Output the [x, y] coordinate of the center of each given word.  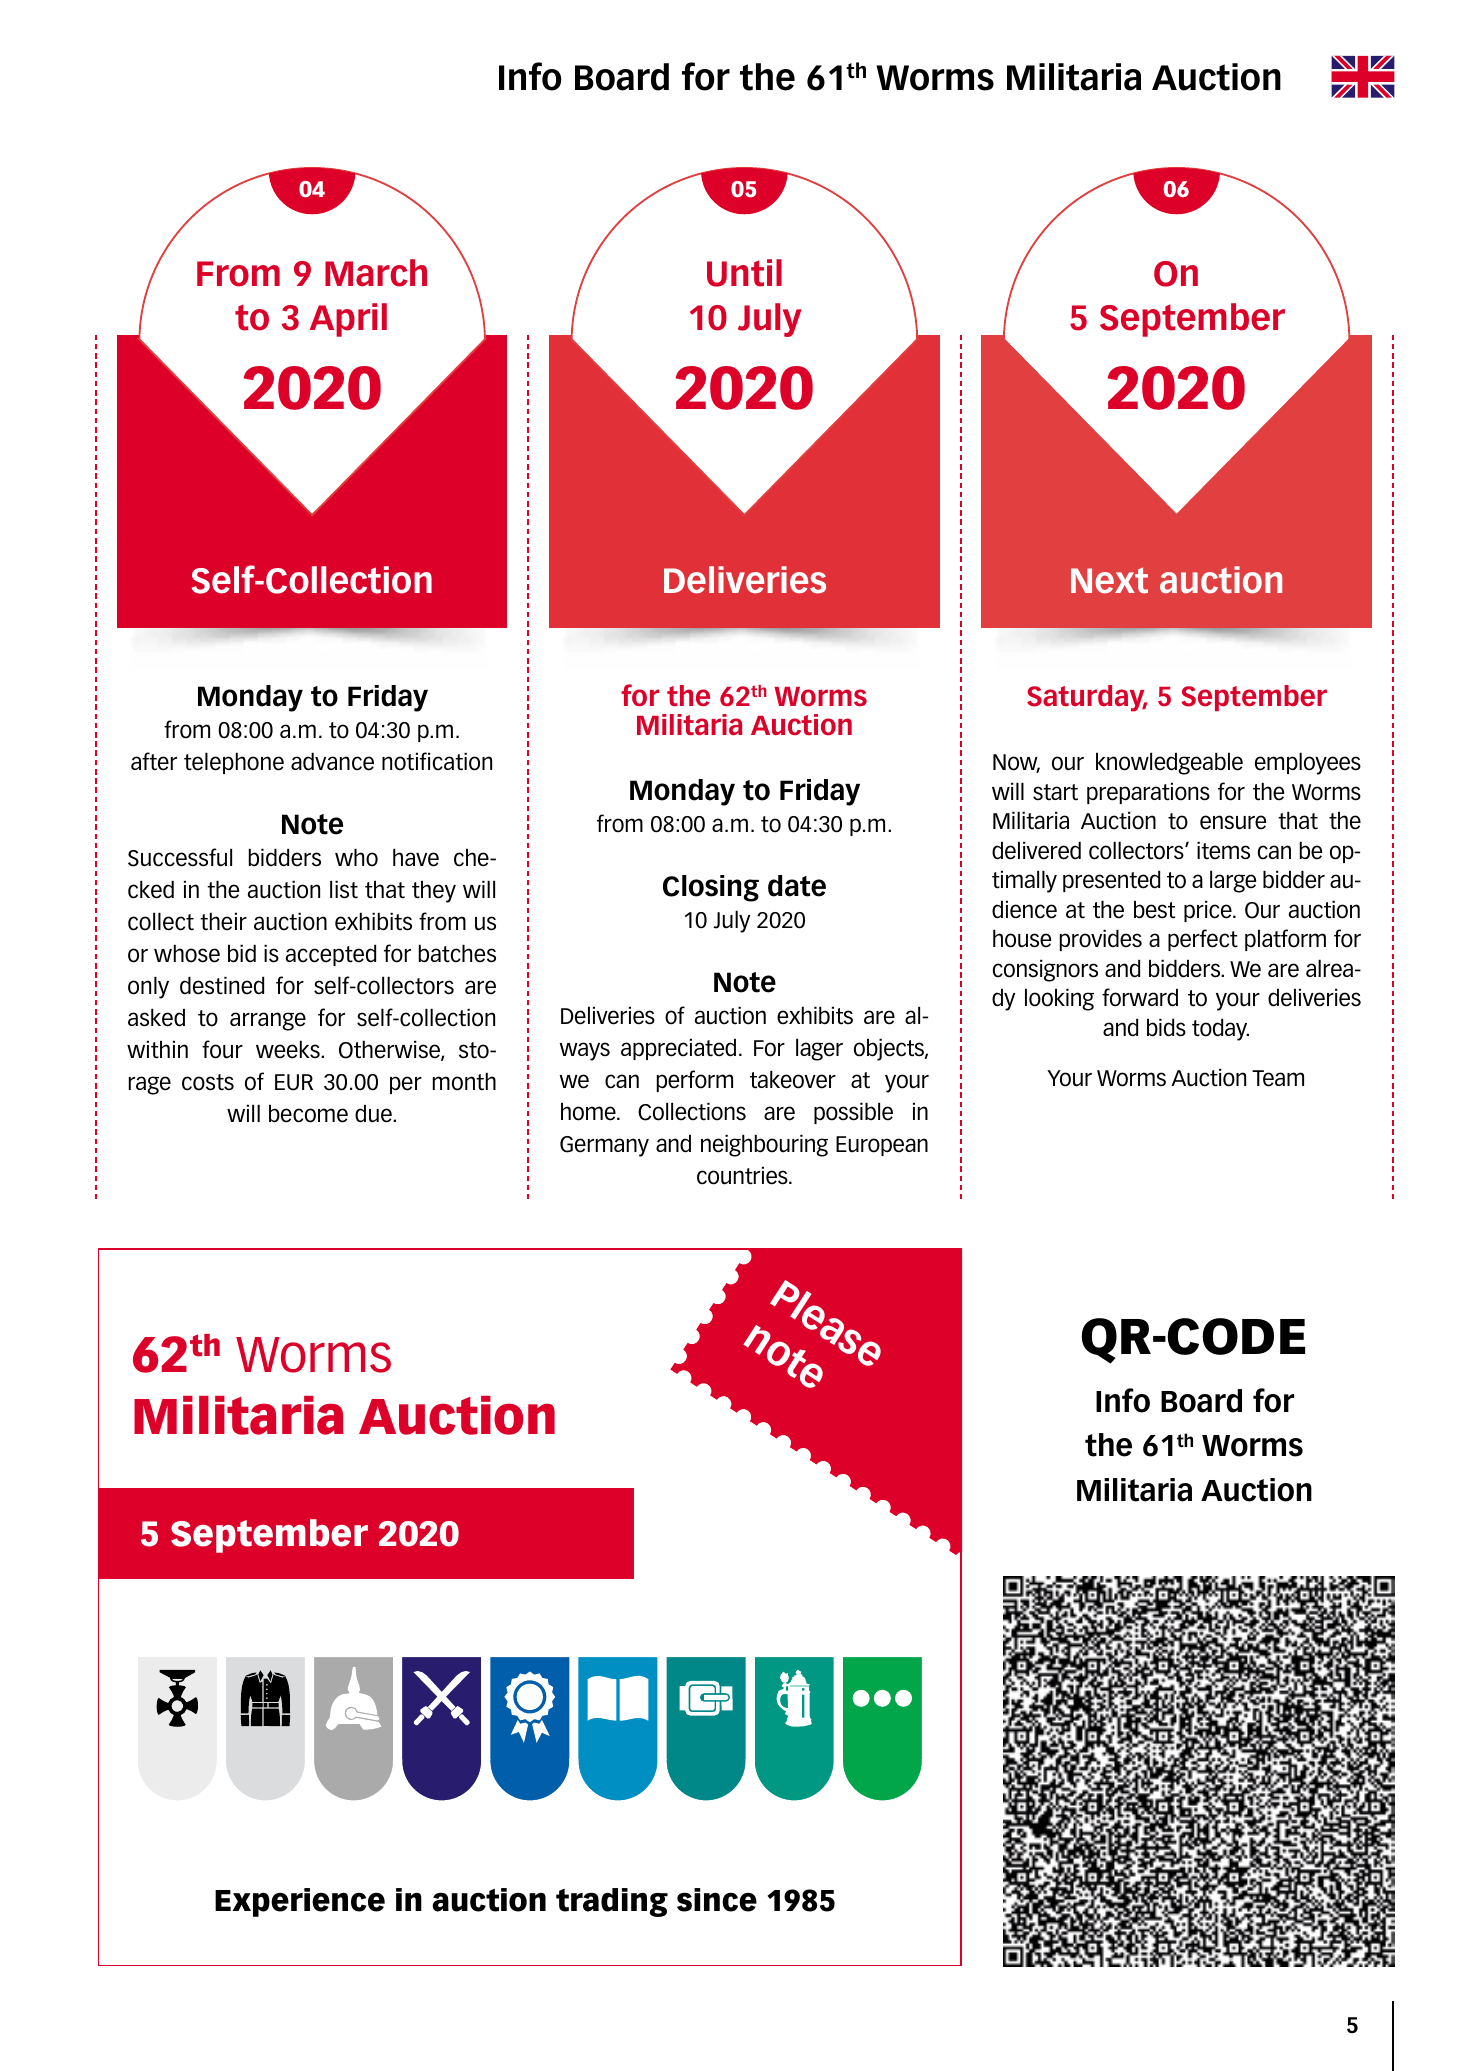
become [308, 1113]
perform [695, 1081]
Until [744, 273]
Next [1109, 580]
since [717, 1900]
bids [1166, 1027]
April [348, 320]
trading [612, 1902]
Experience [300, 1902]
